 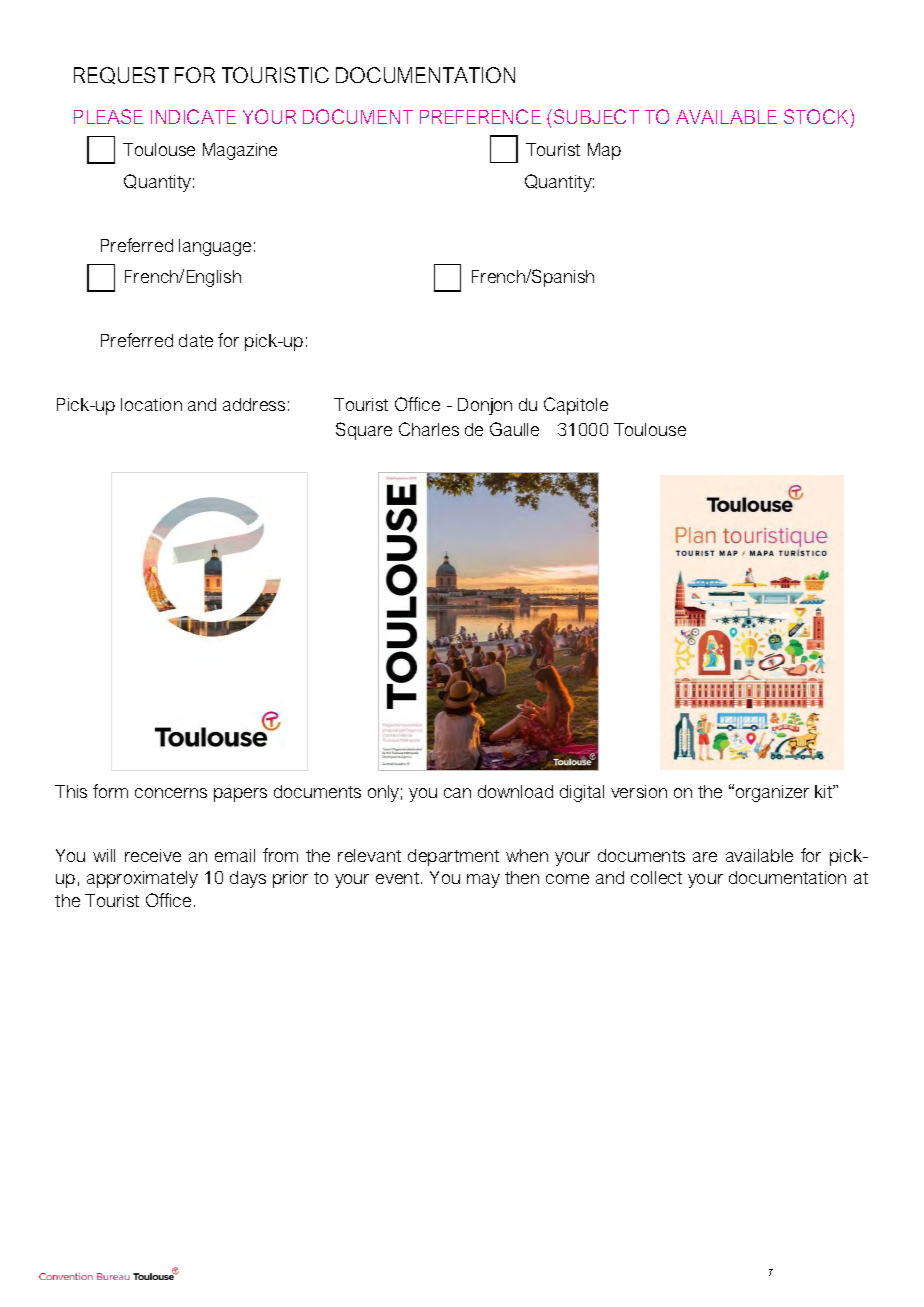 I want to click on Gaulle, so click(x=514, y=429).
